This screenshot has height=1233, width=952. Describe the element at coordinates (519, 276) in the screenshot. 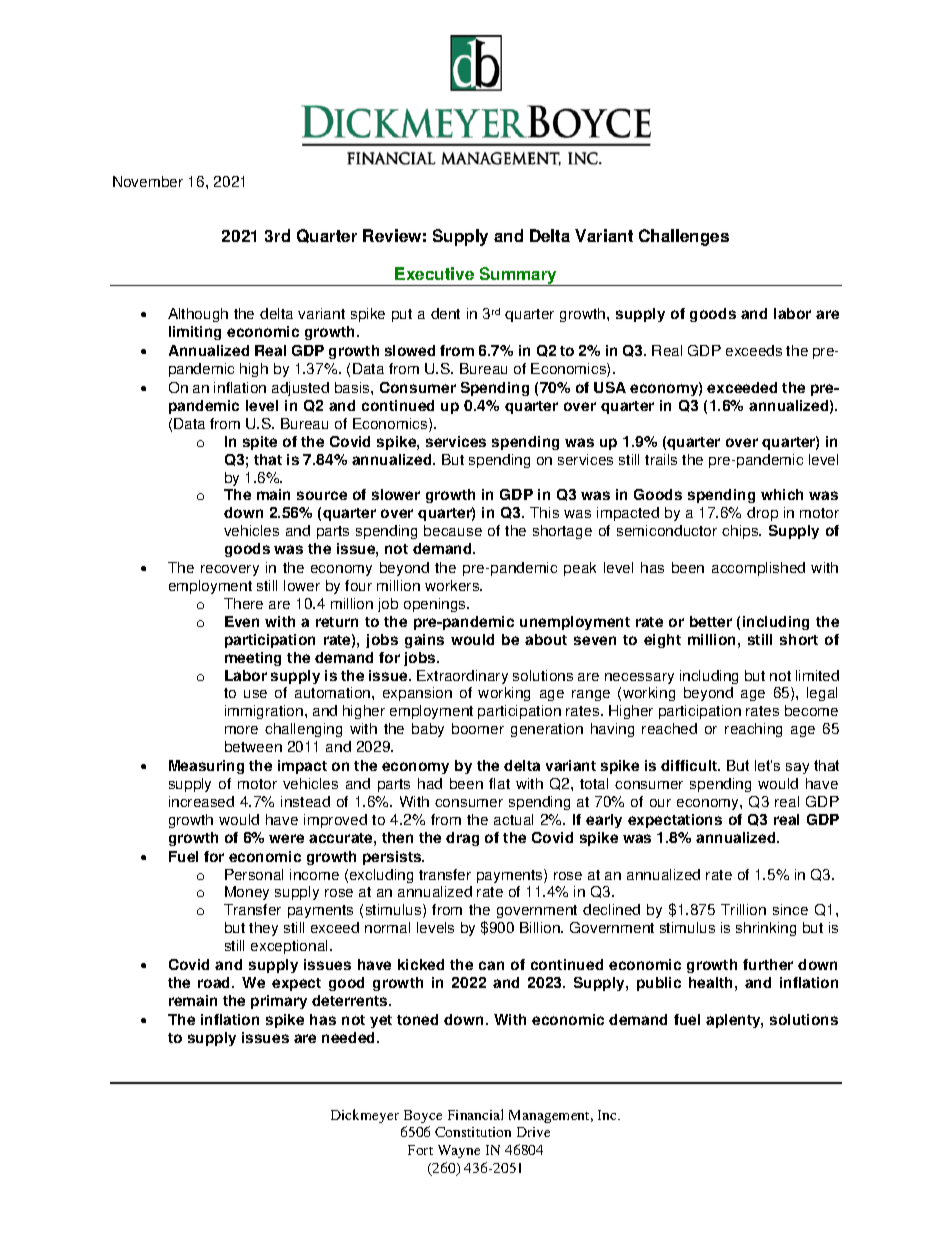

I see `Summary` at that location.
